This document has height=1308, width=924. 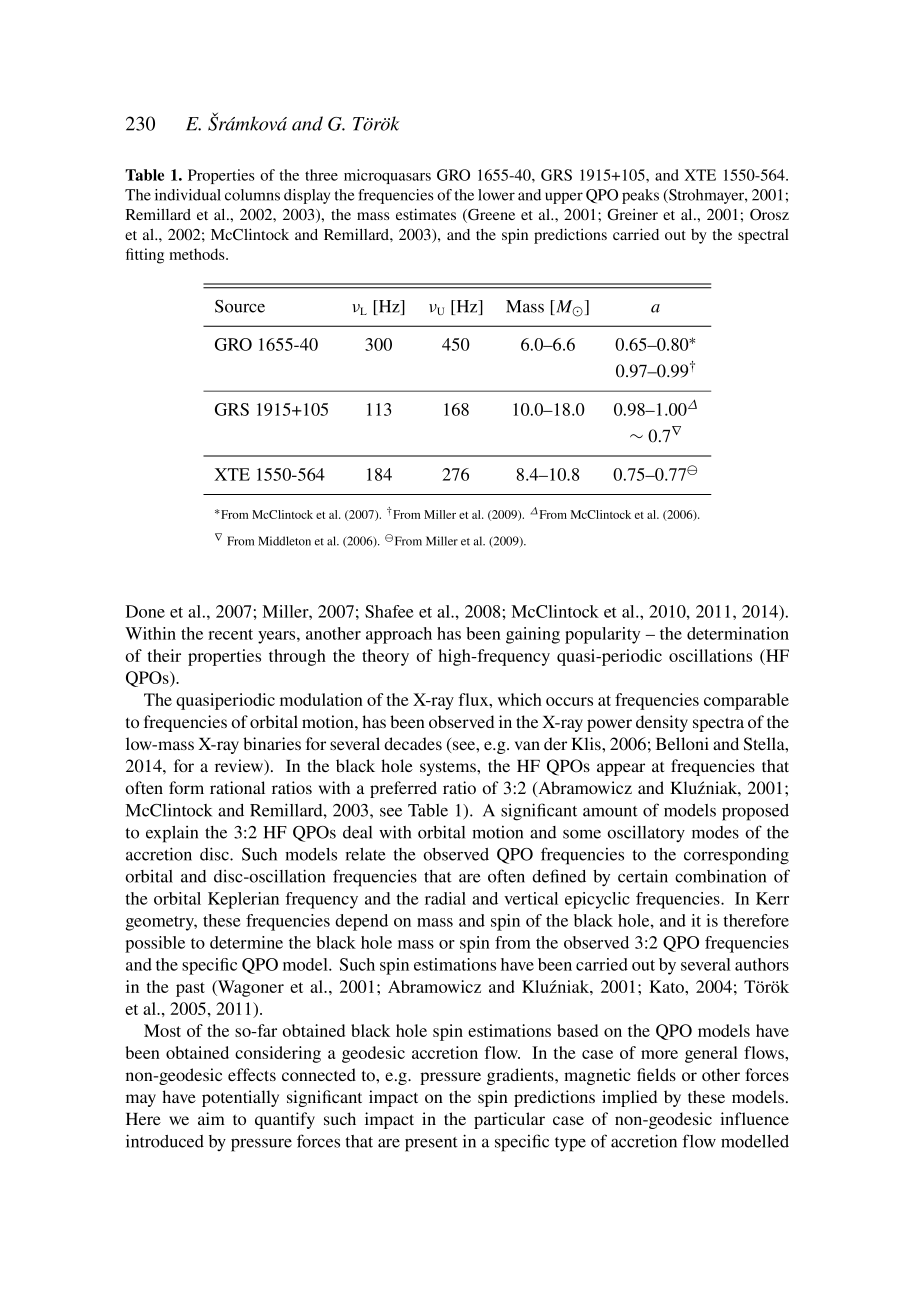 I want to click on geometry, so click(x=161, y=923).
